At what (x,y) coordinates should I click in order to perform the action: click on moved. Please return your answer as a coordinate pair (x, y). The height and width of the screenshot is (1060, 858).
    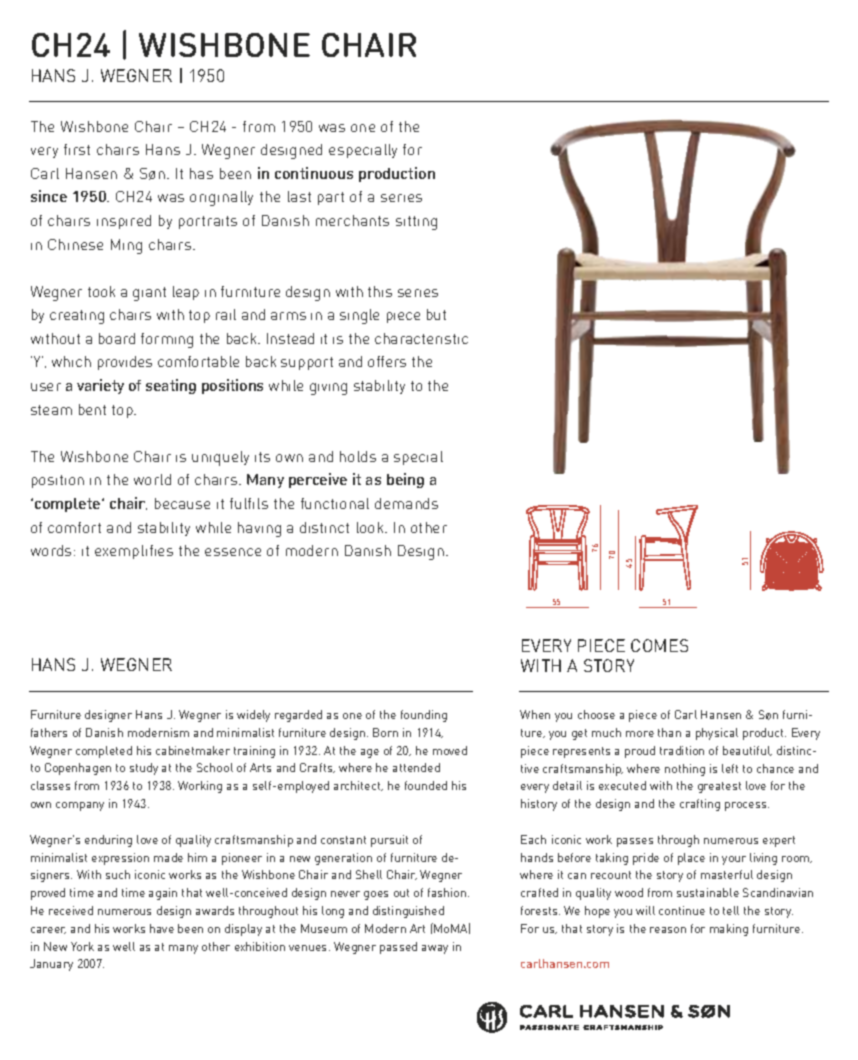
    Looking at the image, I should click on (450, 750).
